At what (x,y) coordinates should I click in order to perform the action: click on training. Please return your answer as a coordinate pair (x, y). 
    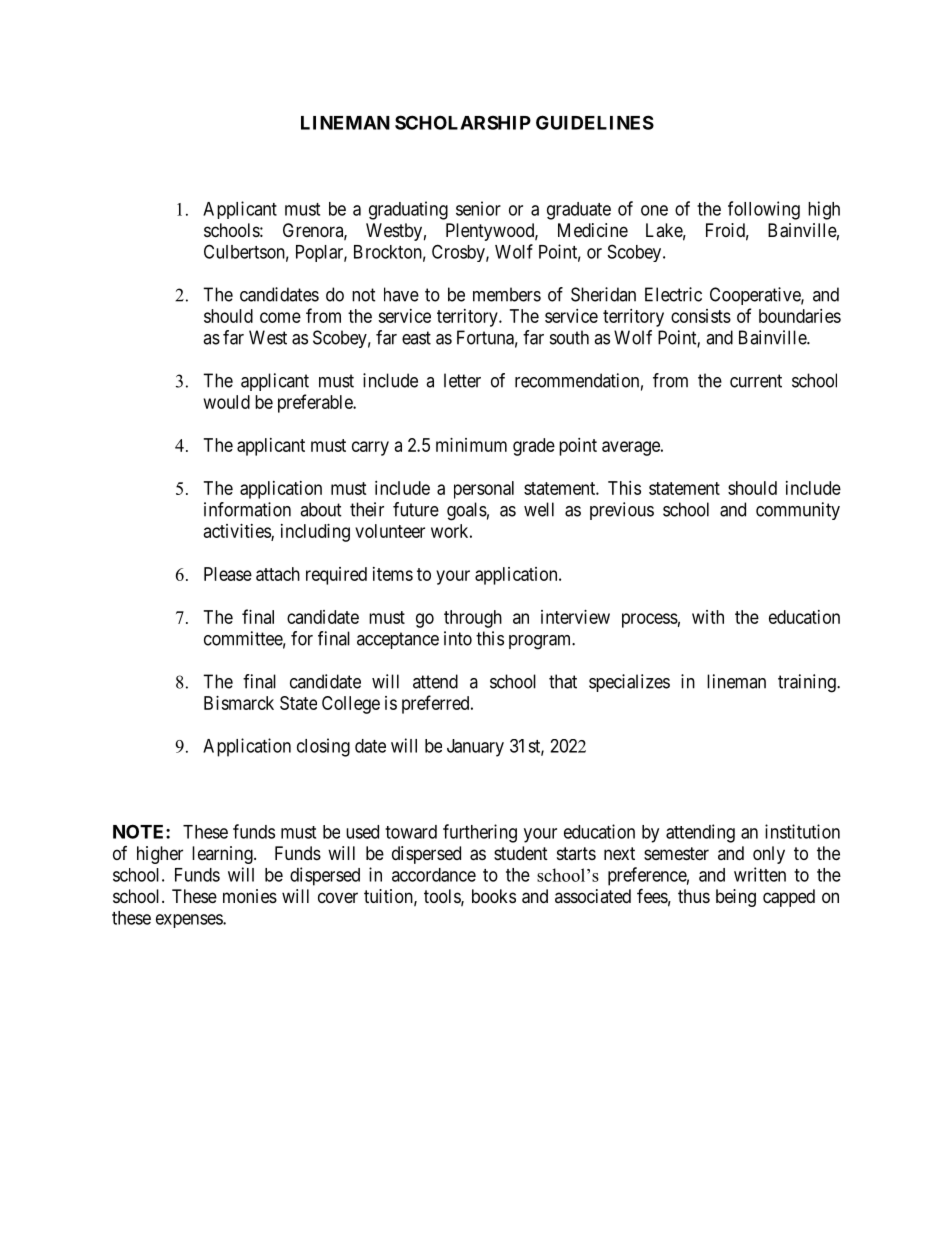
    Looking at the image, I should click on (808, 683).
